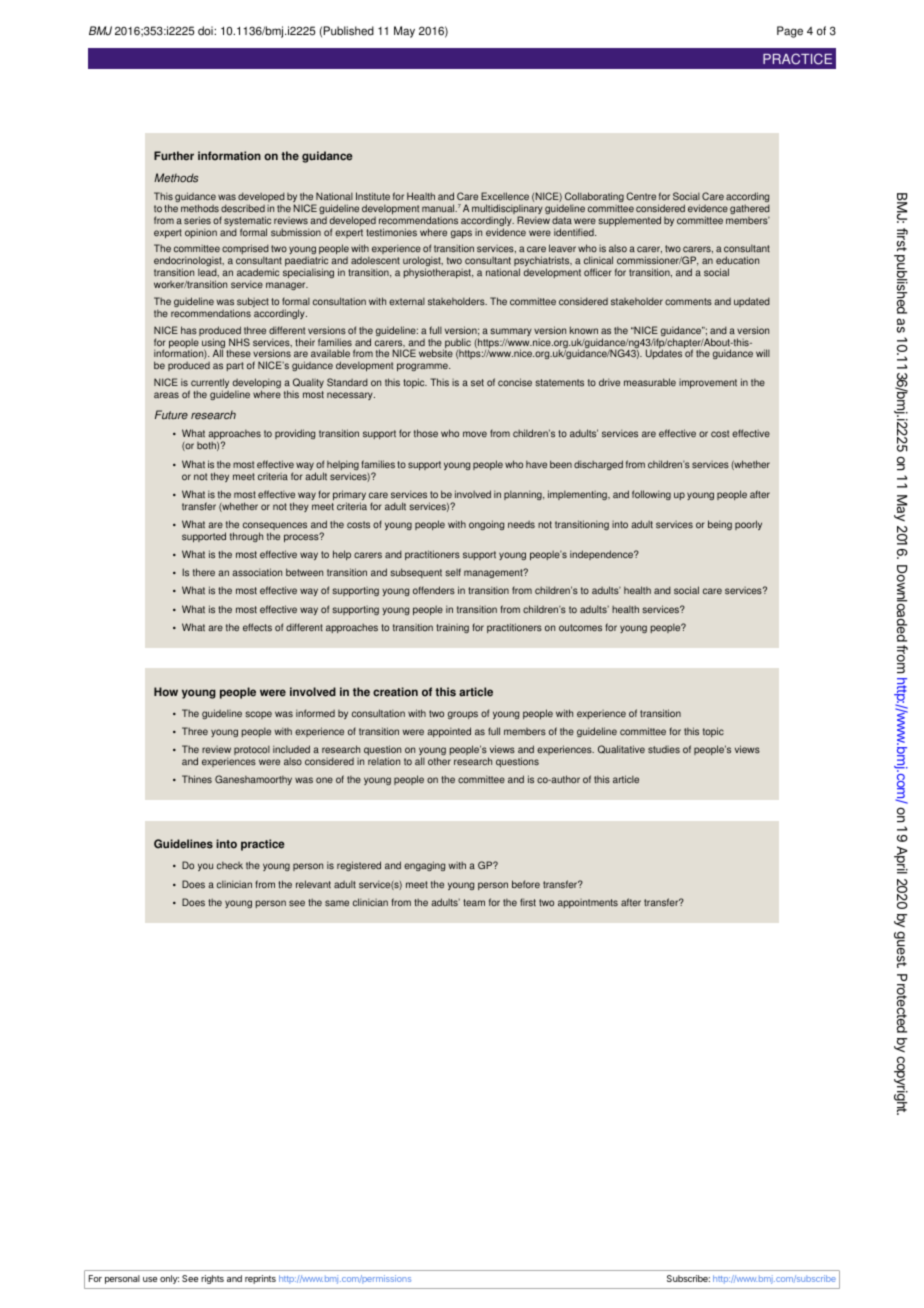  What do you see at coordinates (526, 884) in the screenshot?
I see `before` at bounding box center [526, 884].
